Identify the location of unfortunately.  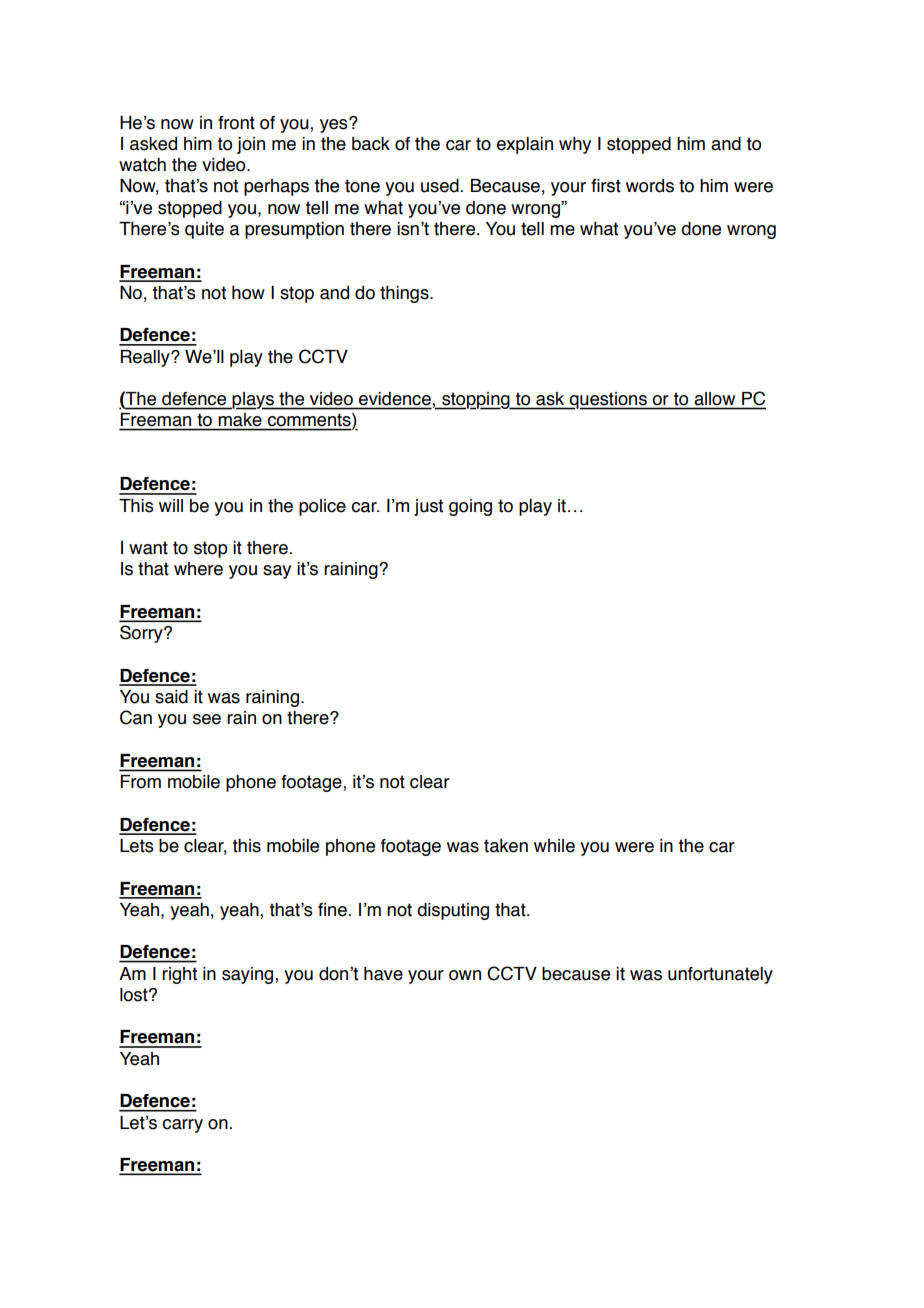
(720, 975).
